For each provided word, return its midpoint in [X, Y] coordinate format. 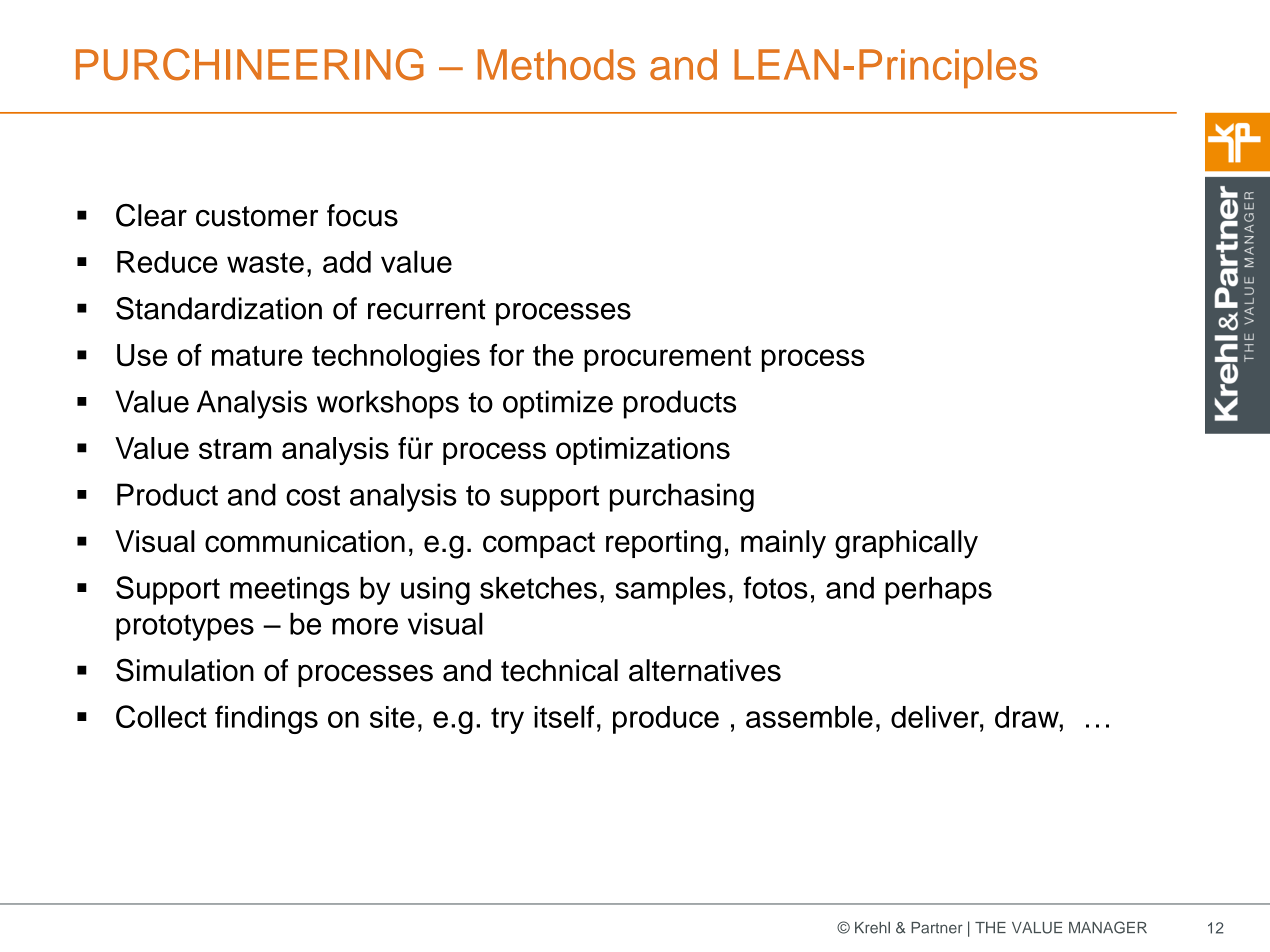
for [506, 354]
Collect [161, 716]
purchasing [682, 497]
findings [266, 719]
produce [666, 720]
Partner [937, 928]
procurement [667, 359]
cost [313, 495]
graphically [906, 544]
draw [1028, 717]
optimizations [643, 451]
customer [257, 216]
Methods [556, 64]
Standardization [219, 308]
